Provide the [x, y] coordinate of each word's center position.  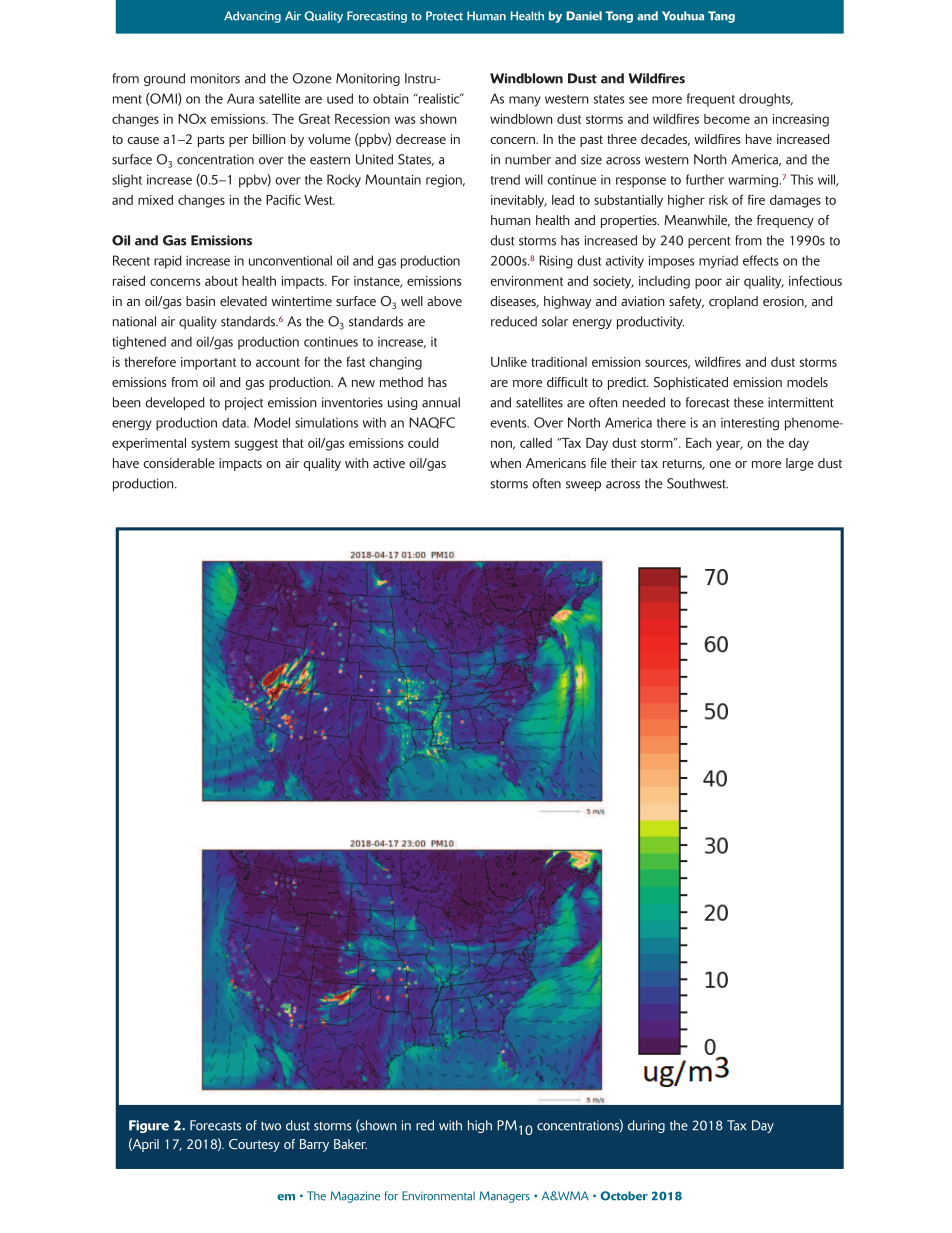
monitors [215, 78]
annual [441, 402]
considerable [179, 463]
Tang [721, 17]
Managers [504, 1197]
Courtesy [254, 1145]
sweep [583, 486]
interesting [750, 424]
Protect [444, 16]
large [800, 464]
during [646, 1126]
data [235, 422]
